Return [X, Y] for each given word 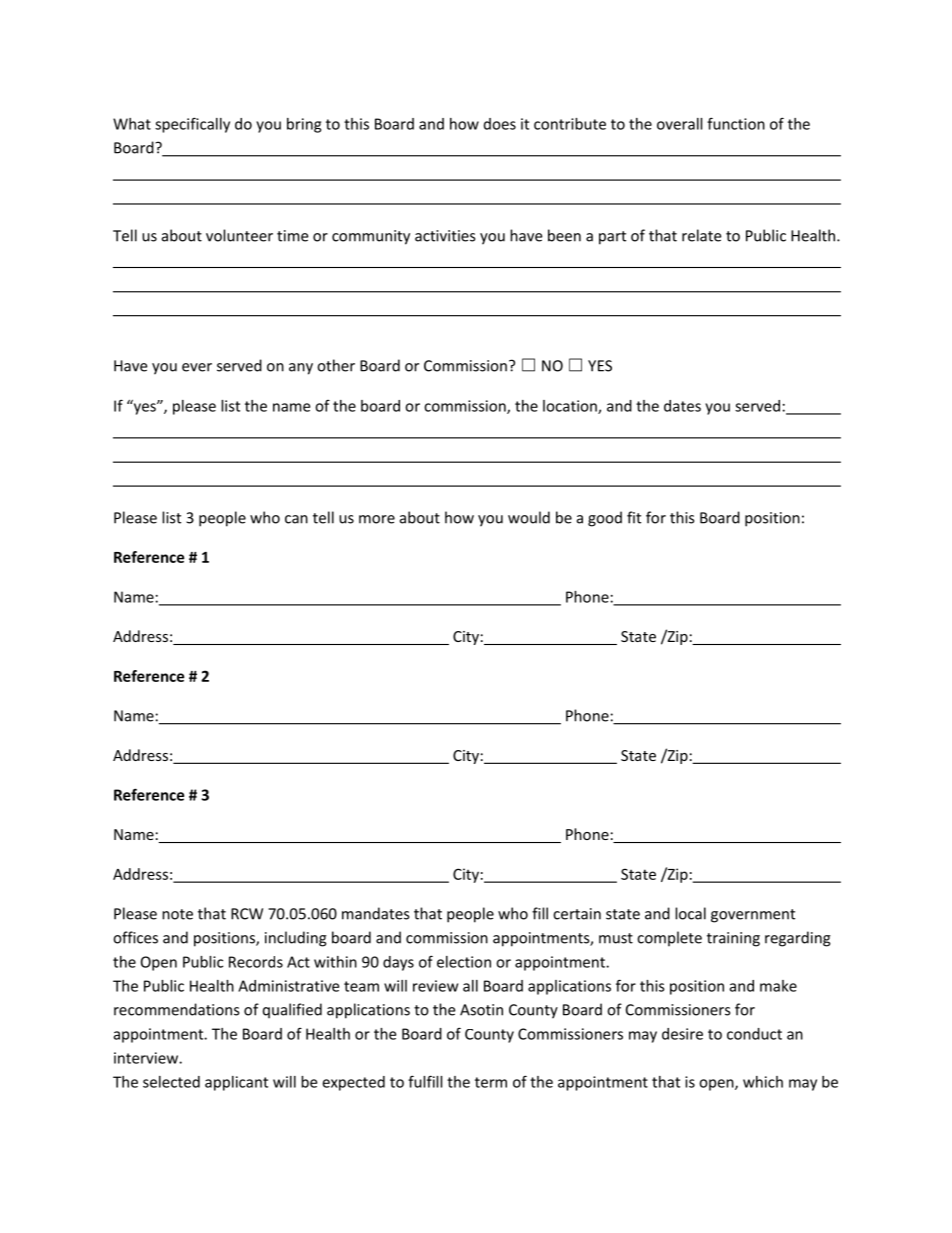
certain [577, 914]
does [500, 124]
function [736, 123]
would [529, 517]
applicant [236, 1083]
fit [634, 517]
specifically [192, 125]
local [690, 913]
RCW [247, 914]
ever [197, 367]
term [491, 1082]
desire [682, 1034]
